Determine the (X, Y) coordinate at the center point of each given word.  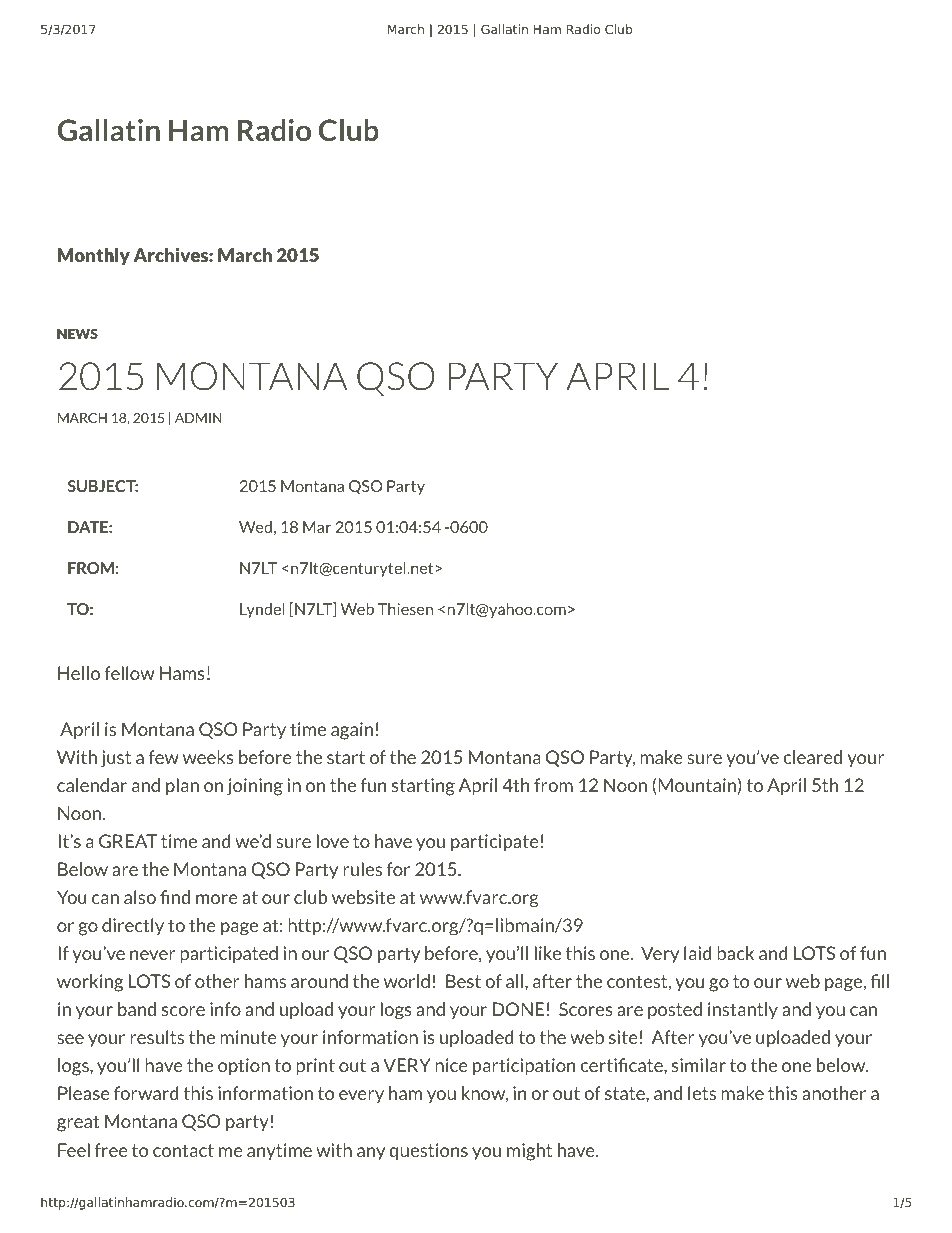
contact (183, 1150)
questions (428, 1151)
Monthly (94, 256)
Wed (255, 527)
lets (702, 1093)
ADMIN (198, 418)
